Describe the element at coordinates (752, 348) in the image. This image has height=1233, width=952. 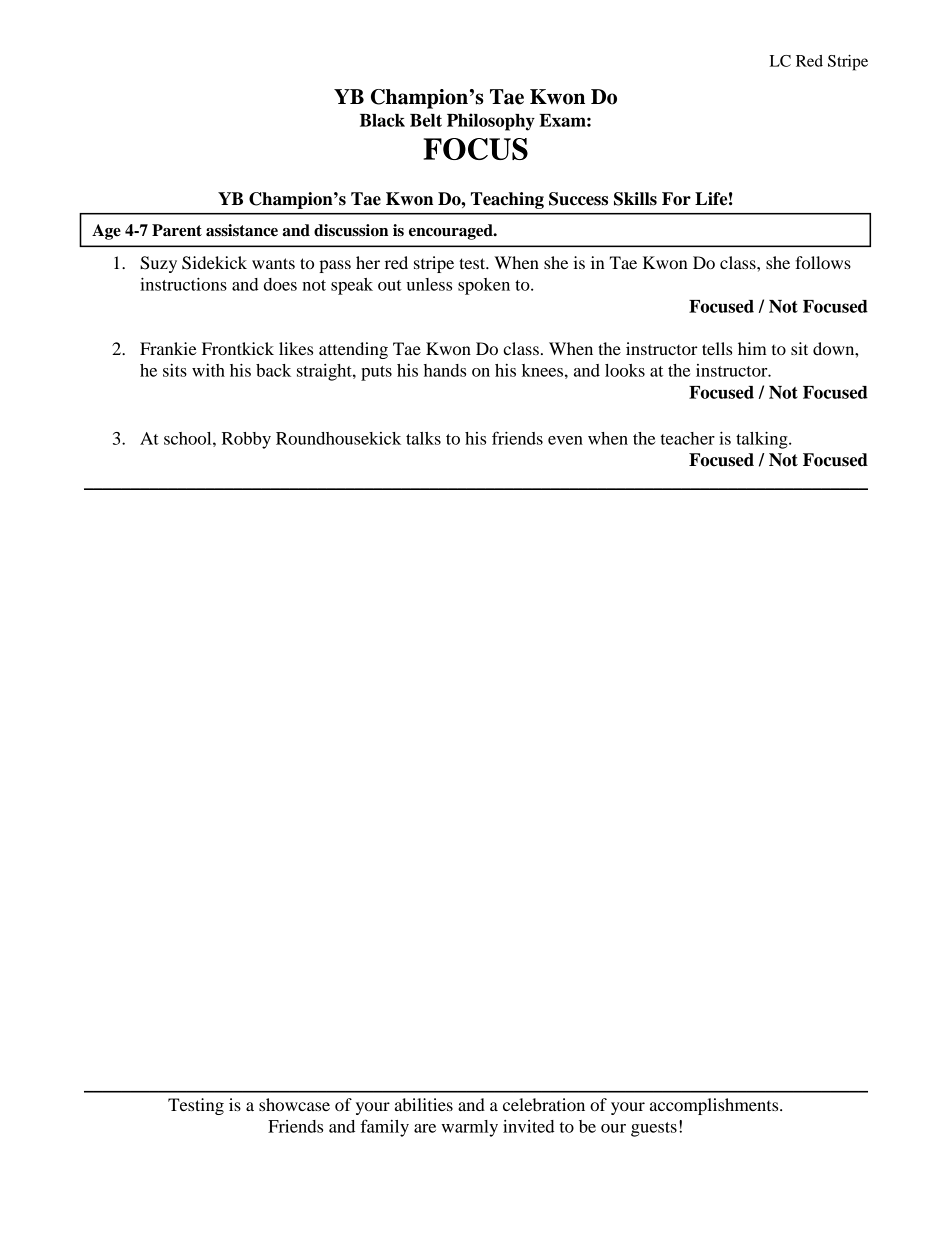
I see `him` at that location.
